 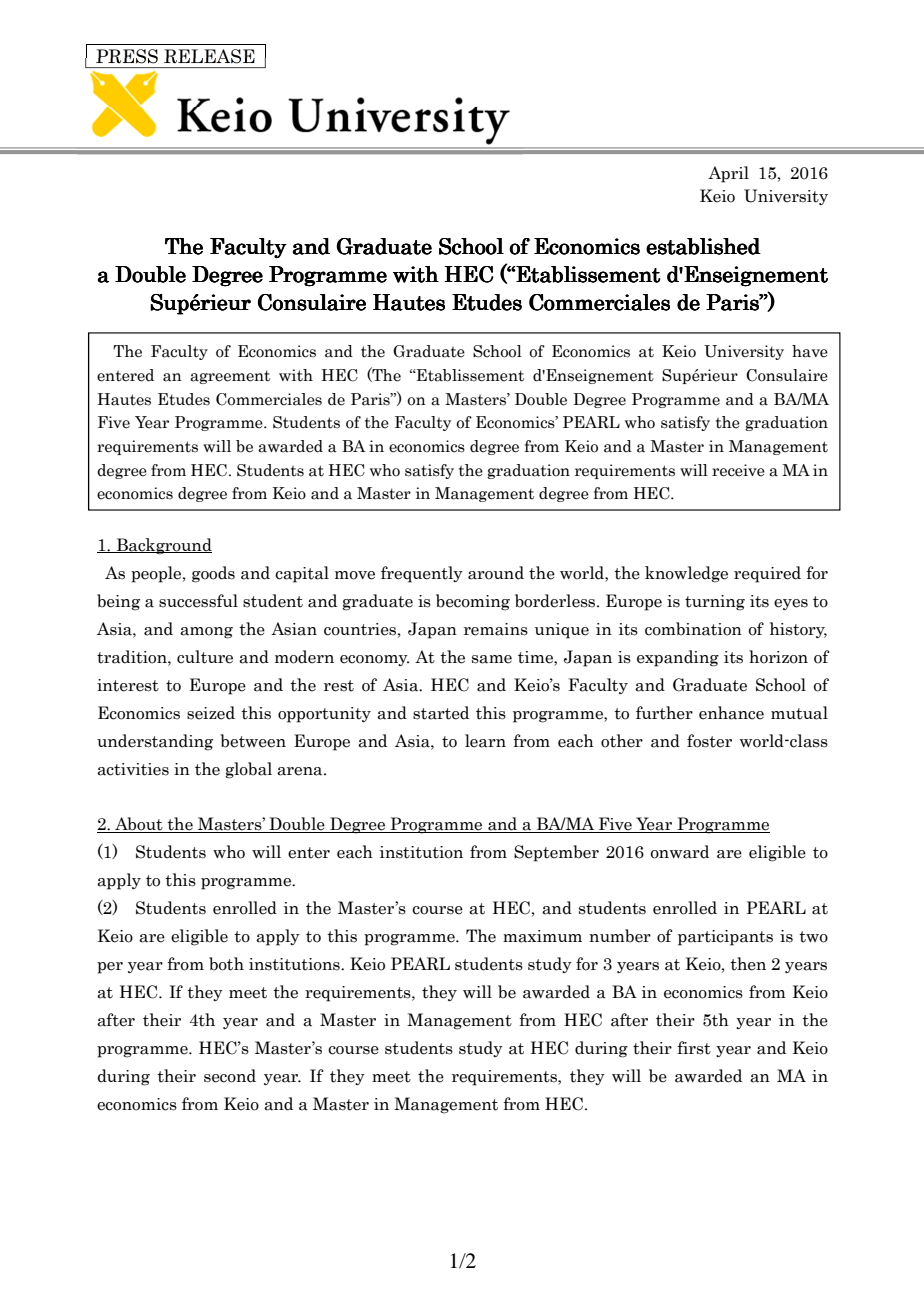 What do you see at coordinates (810, 351) in the screenshot?
I see `have` at bounding box center [810, 351].
